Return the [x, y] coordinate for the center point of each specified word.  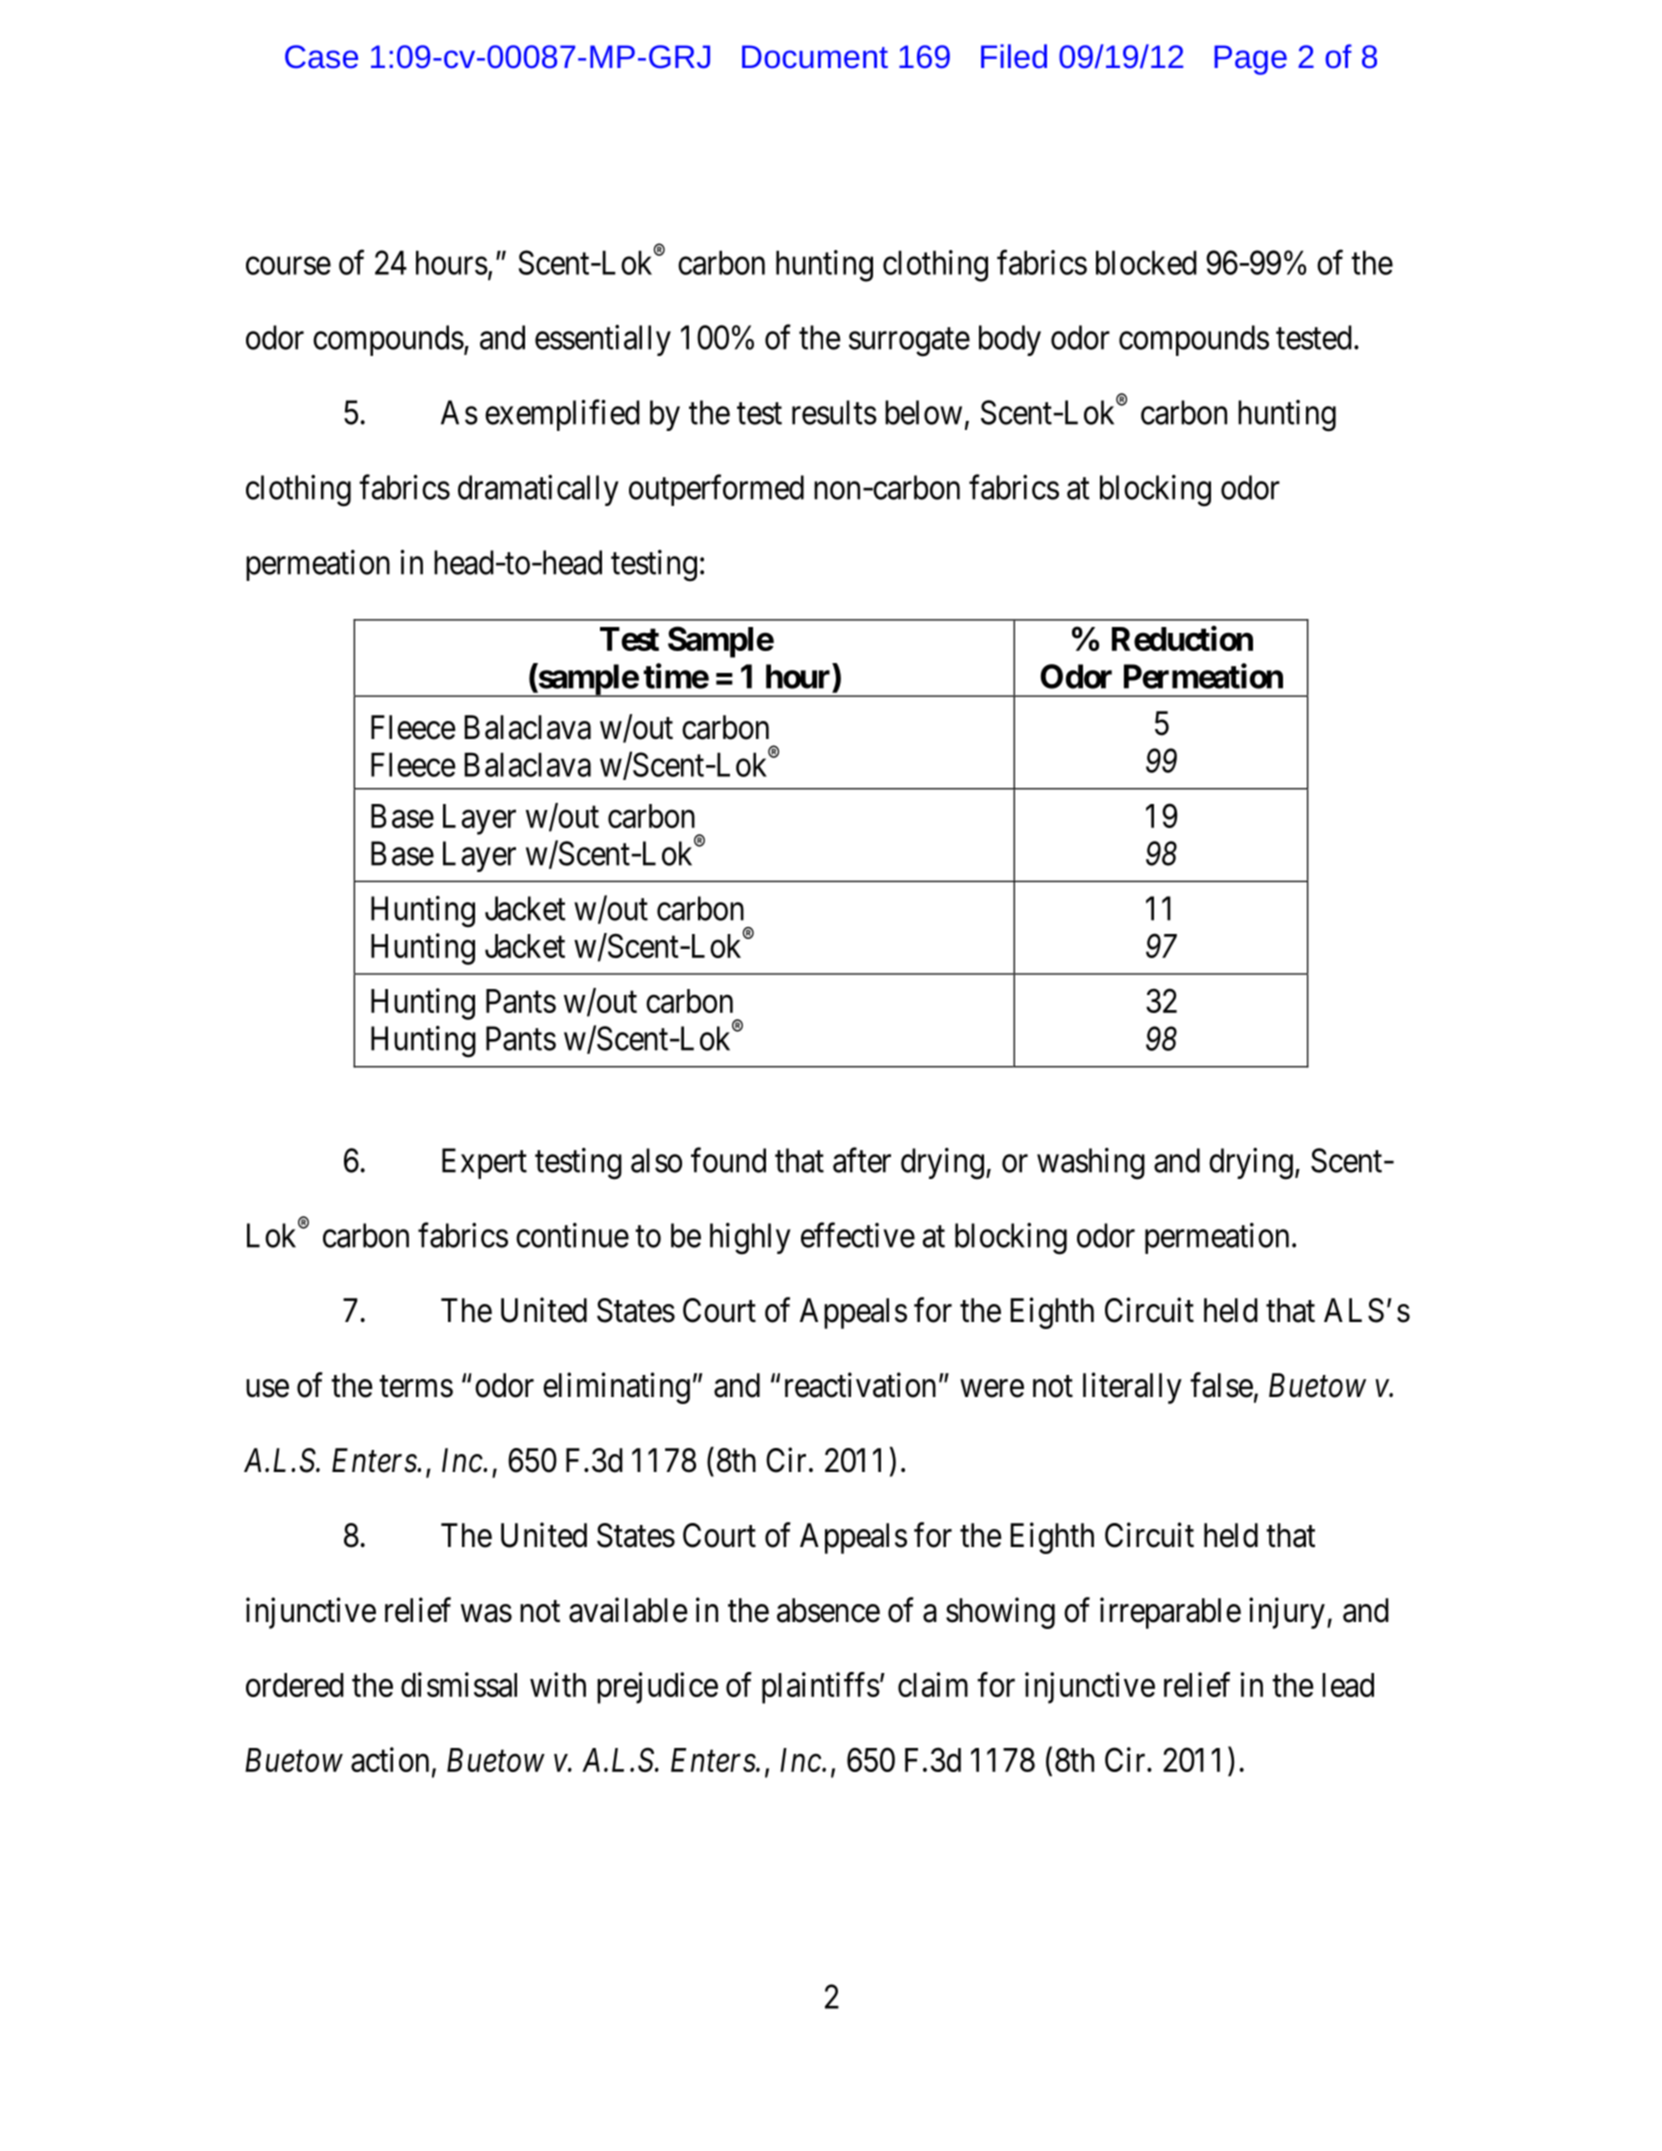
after [862, 1160]
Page [1250, 60]
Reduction [1182, 638]
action [390, 1759]
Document [815, 57]
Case [321, 57]
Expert [484, 1163]
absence [828, 1610]
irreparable [1170, 1613]
